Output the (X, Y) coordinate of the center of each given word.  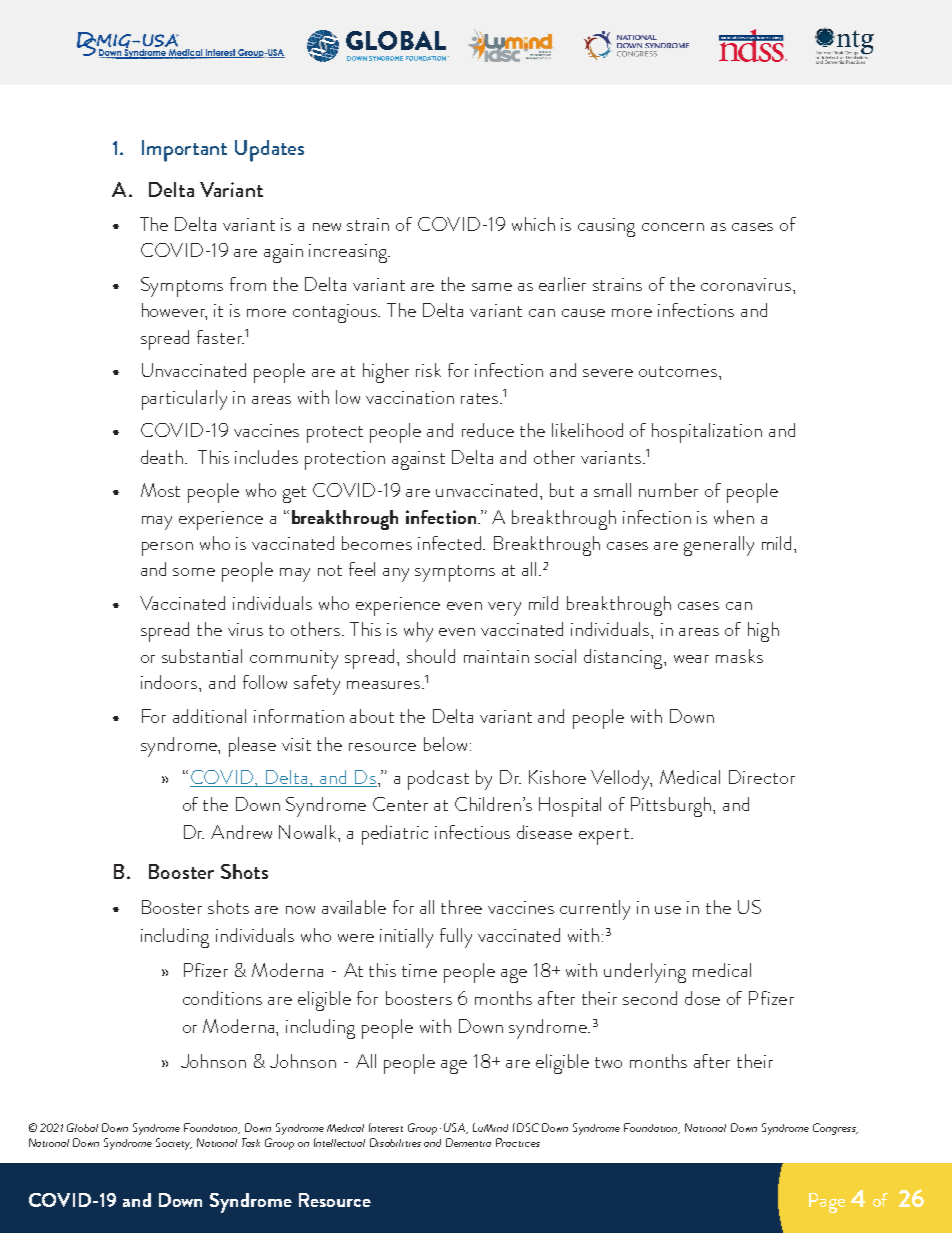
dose (702, 998)
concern (673, 227)
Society (174, 1144)
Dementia (468, 1142)
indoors (170, 682)
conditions (222, 998)
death (163, 457)
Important (184, 151)
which (533, 224)
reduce (488, 430)
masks (739, 656)
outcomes (678, 371)
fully (456, 938)
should (431, 656)
